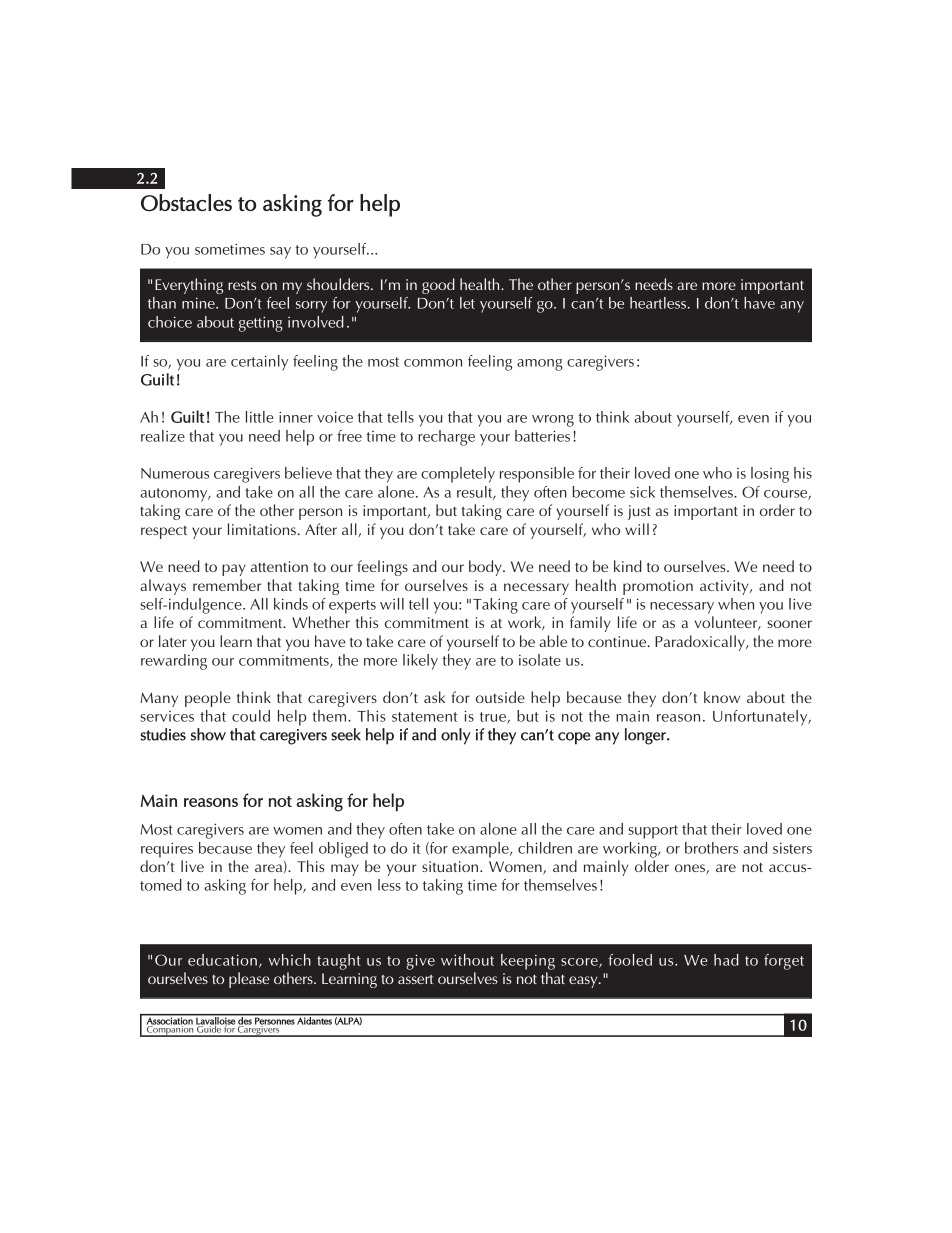  I want to click on losing, so click(770, 475).
